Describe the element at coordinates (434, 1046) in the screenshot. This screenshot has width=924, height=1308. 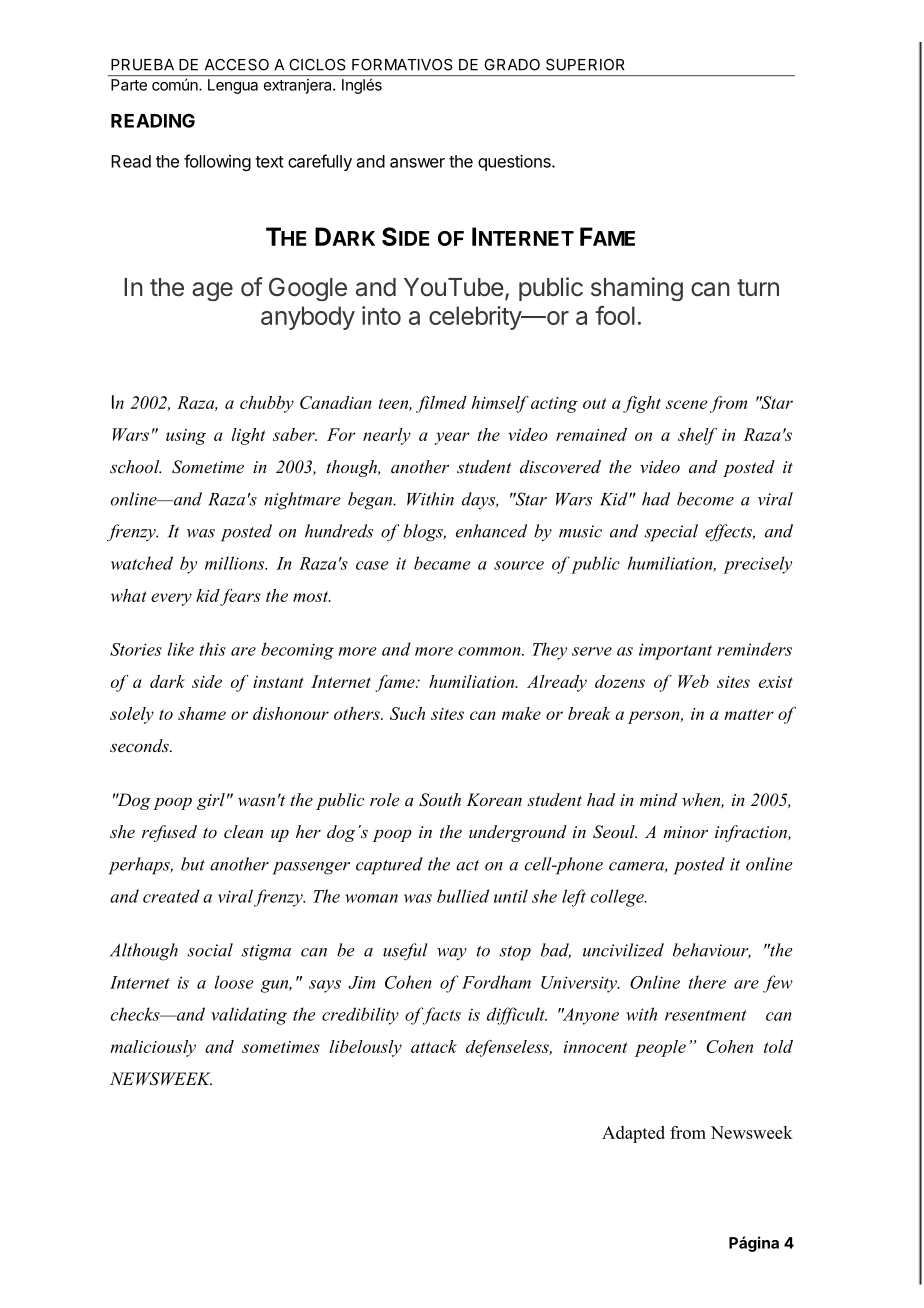
I see `attack` at that location.
